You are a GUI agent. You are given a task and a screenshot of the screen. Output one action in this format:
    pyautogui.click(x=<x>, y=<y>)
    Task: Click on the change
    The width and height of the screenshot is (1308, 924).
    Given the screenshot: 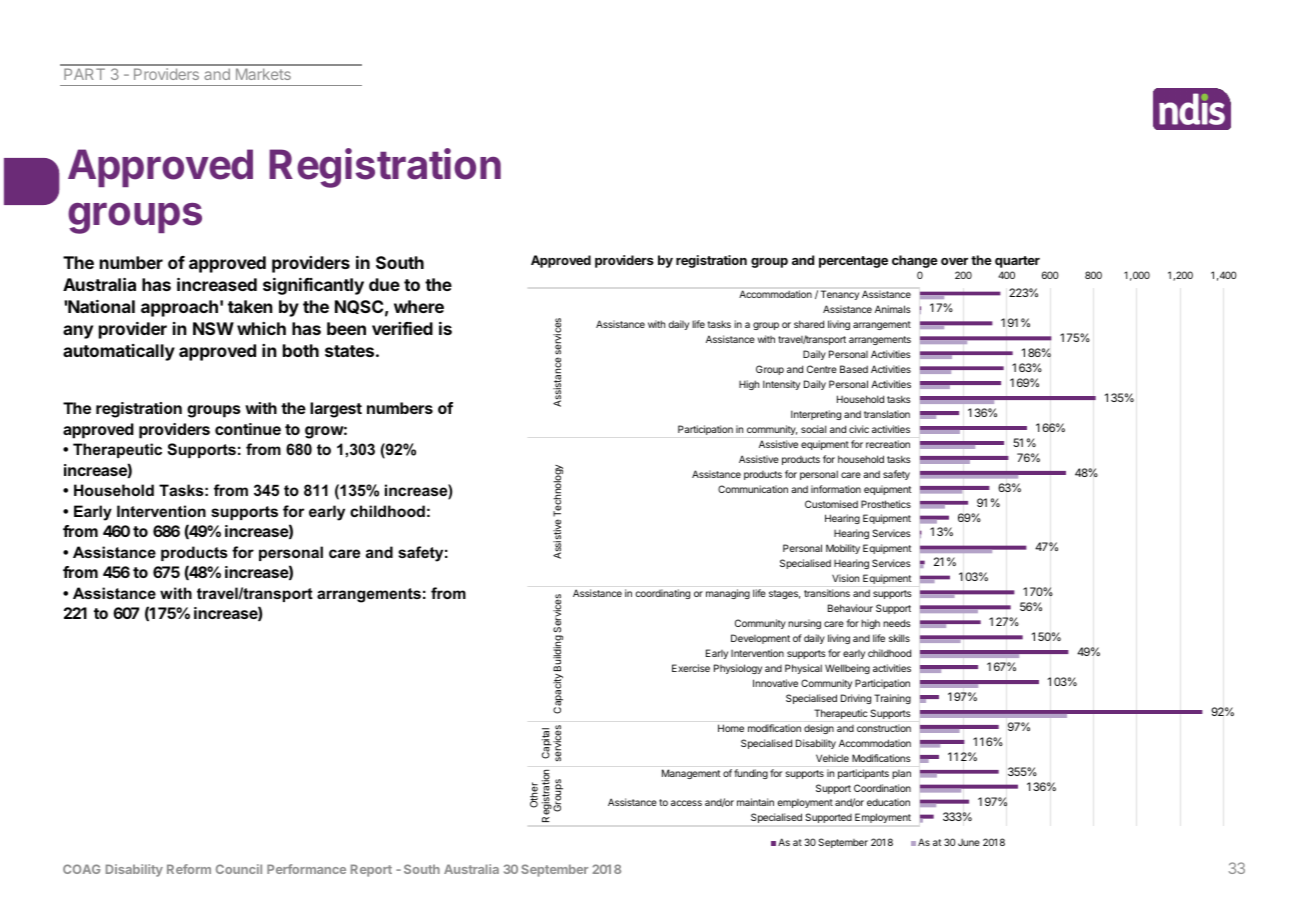 What is the action you would take?
    pyautogui.click(x=915, y=261)
